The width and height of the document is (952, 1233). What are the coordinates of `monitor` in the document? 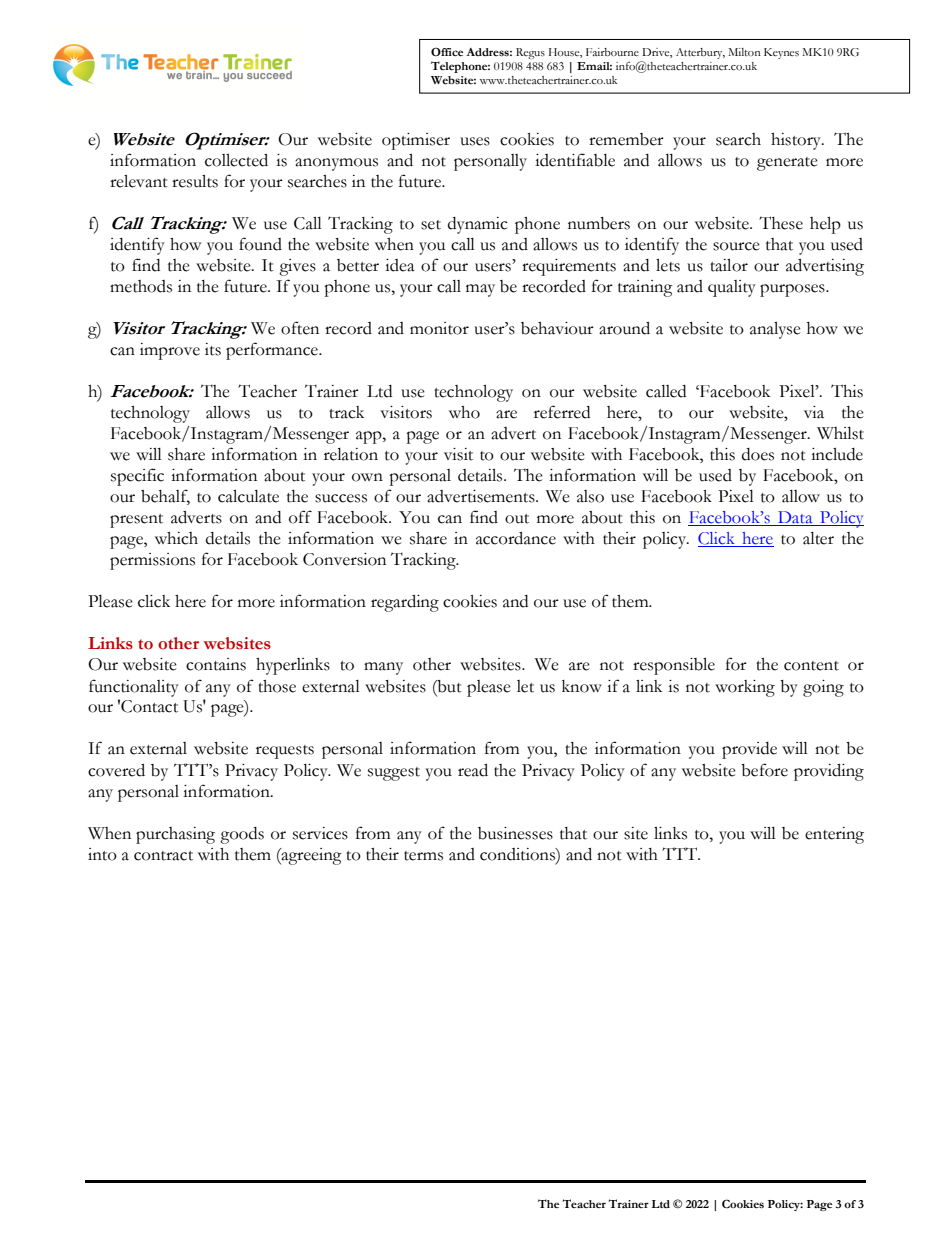 It's located at (439, 328).
